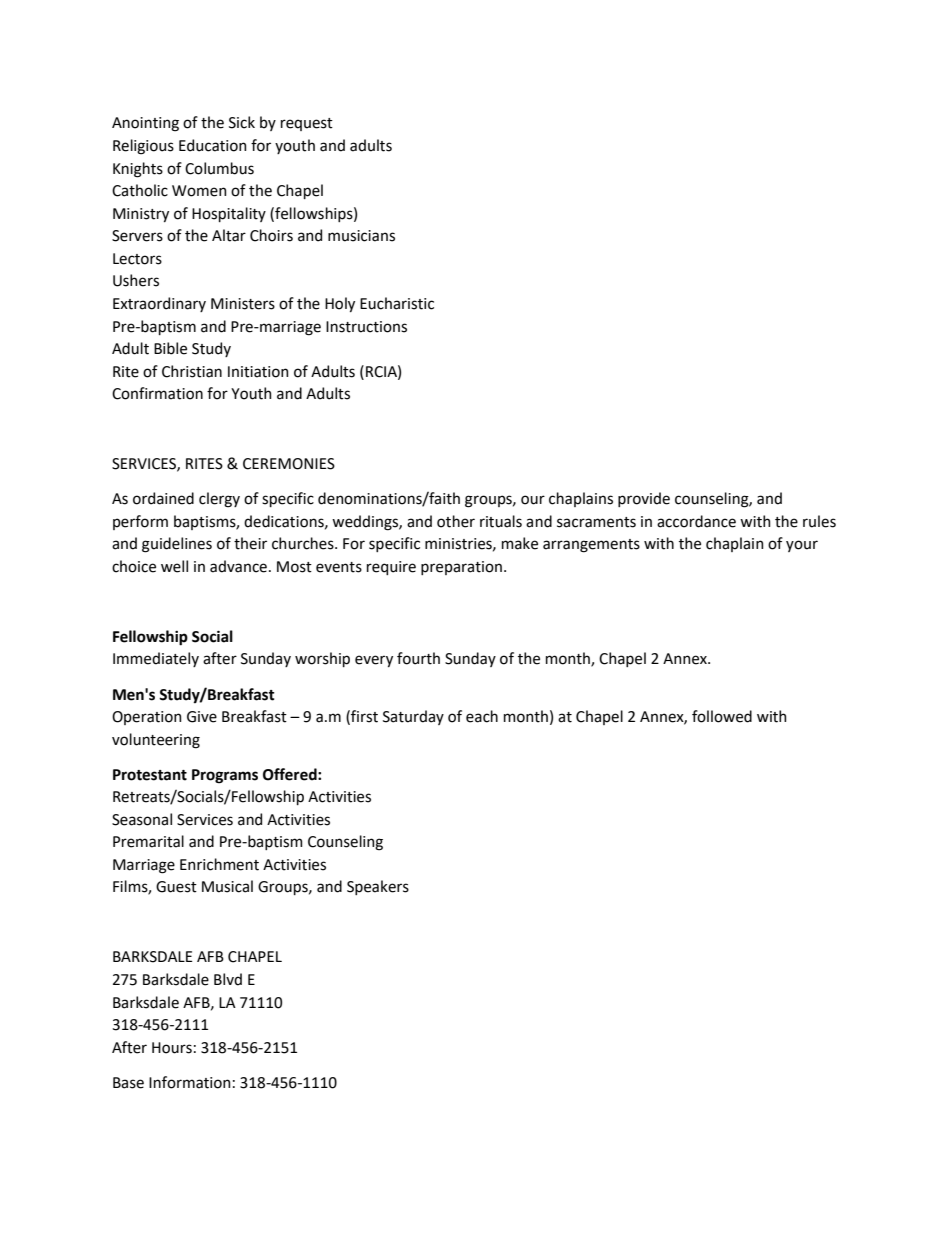 The image size is (952, 1233). Describe the element at coordinates (397, 303) in the screenshot. I see `Eucharistic` at that location.
